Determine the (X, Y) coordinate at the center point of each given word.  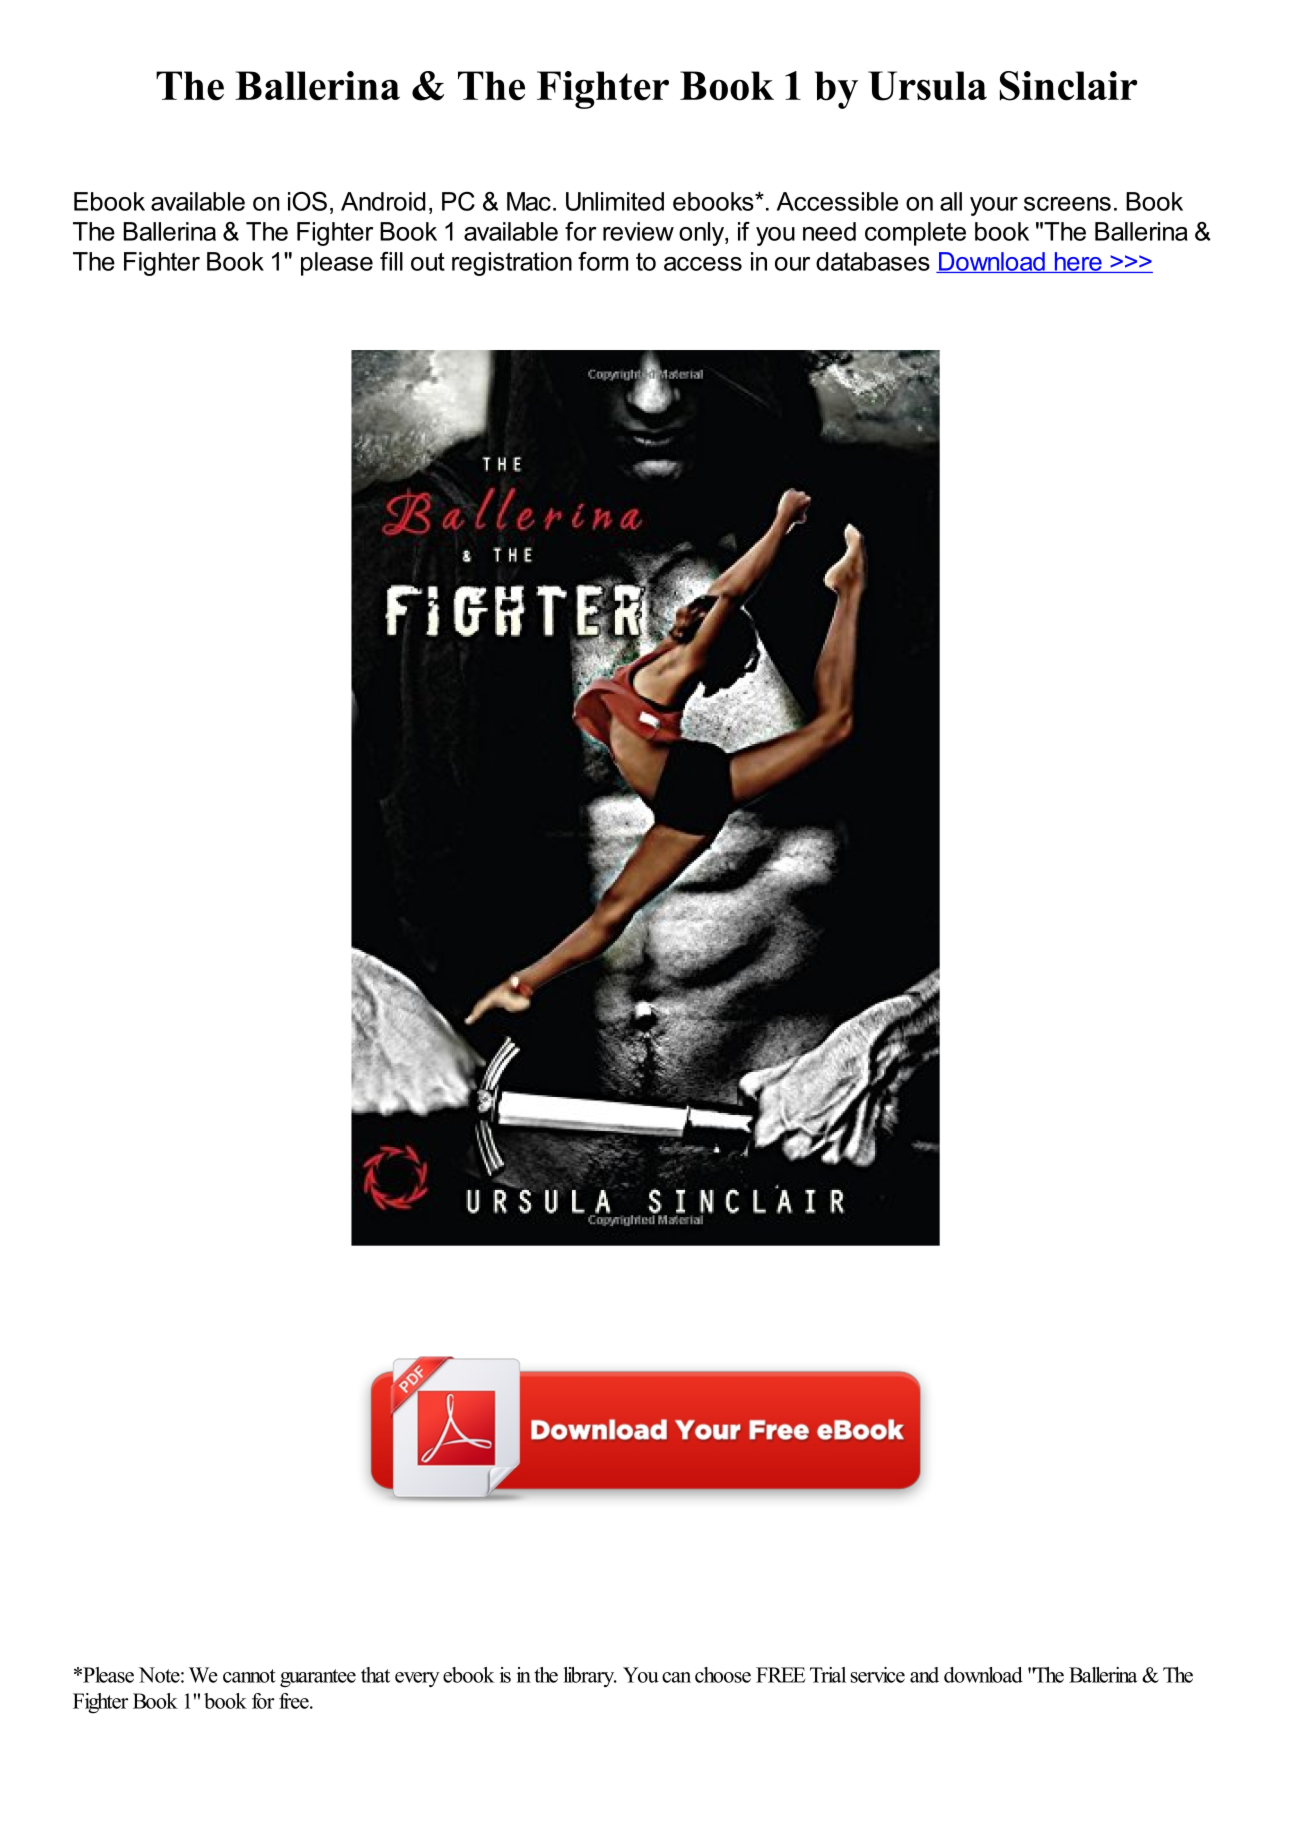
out (428, 262)
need (829, 231)
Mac (529, 201)
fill (391, 261)
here (1078, 262)
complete (915, 234)
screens (1067, 204)
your (994, 206)
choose (723, 1675)
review (638, 231)
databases (873, 261)
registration (512, 264)
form (603, 261)
